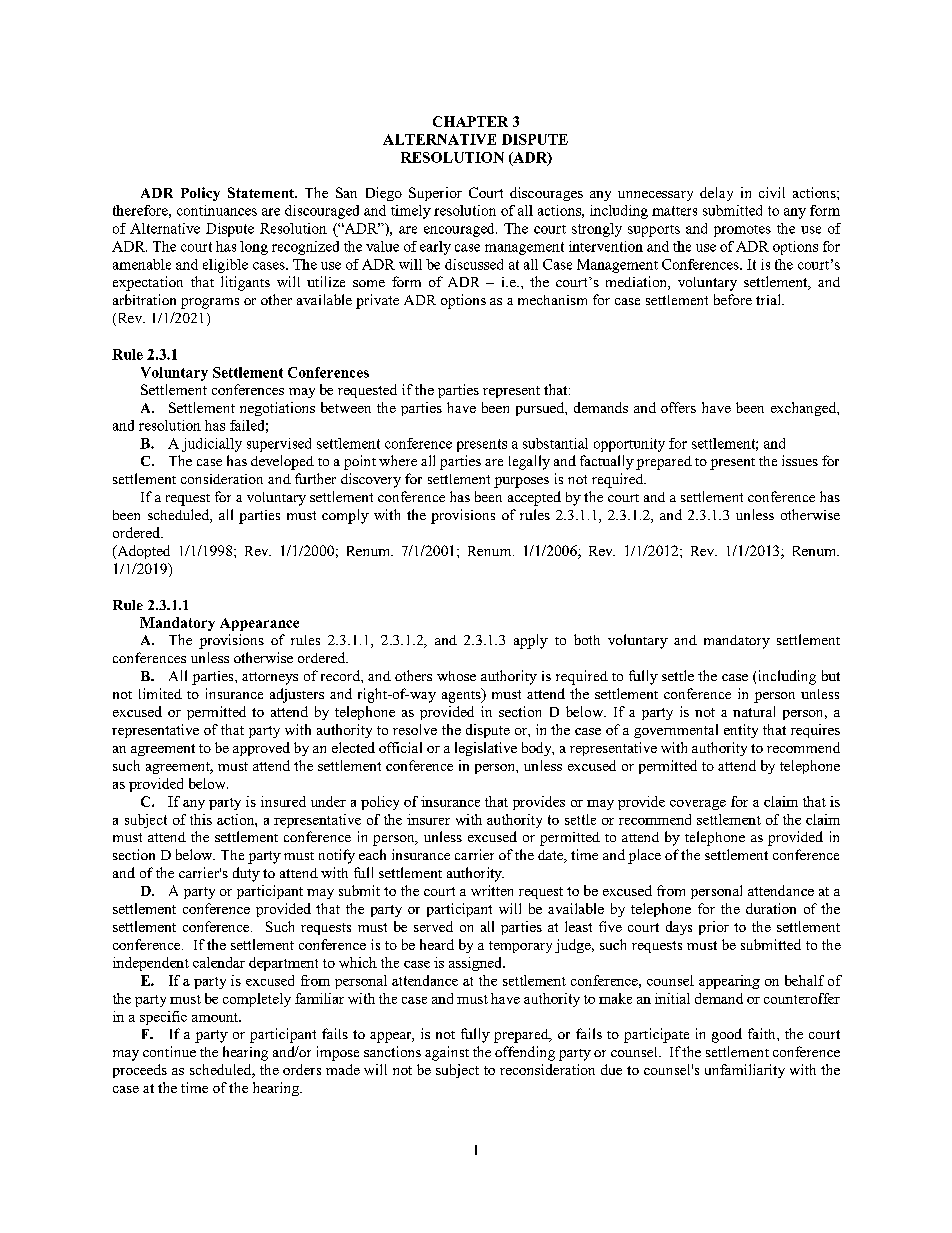 The width and height of the screenshot is (952, 1233). What do you see at coordinates (216, 1017) in the screenshot?
I see `amount` at bounding box center [216, 1017].
